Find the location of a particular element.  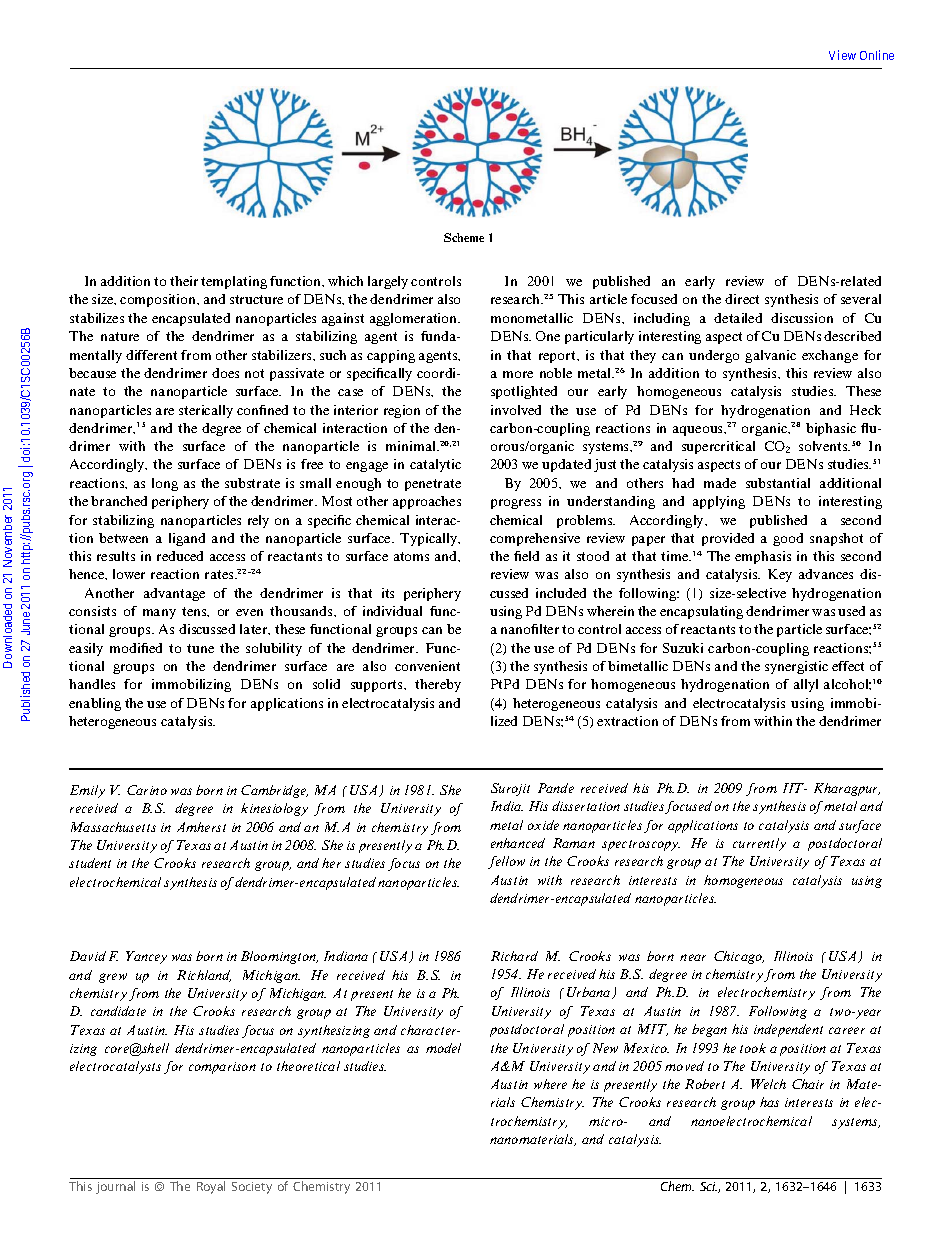

sterically is located at coordinates (206, 411).
